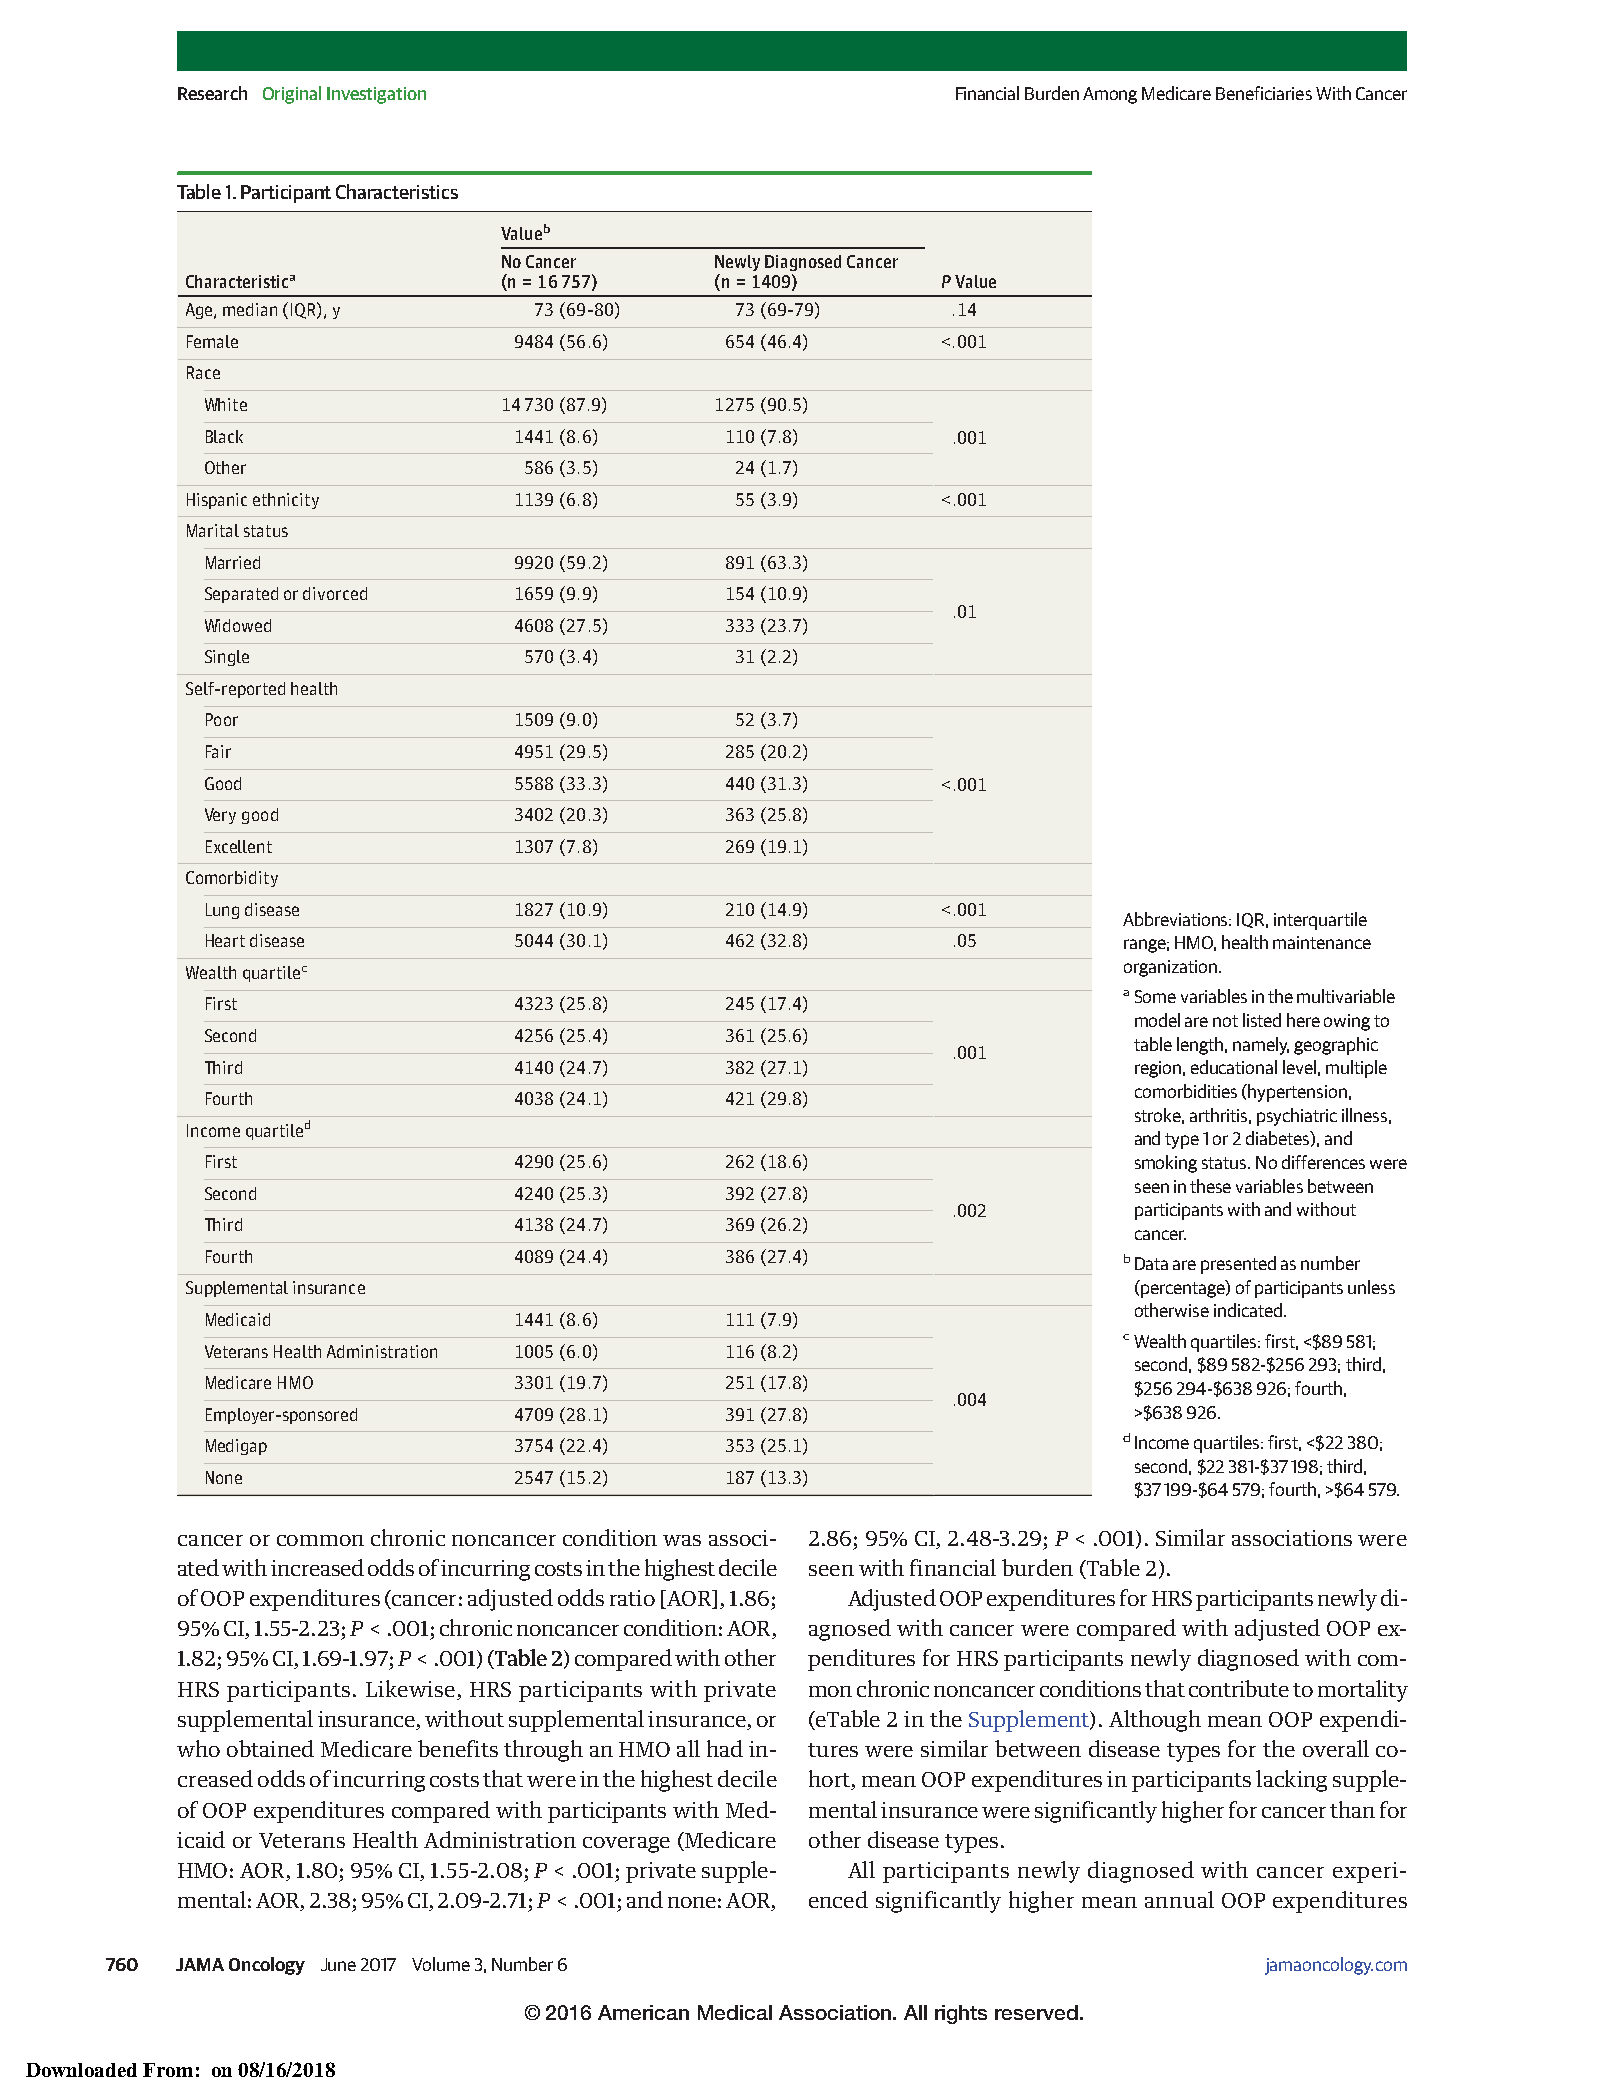 The width and height of the image is (1612, 2087). What do you see at coordinates (1320, 921) in the image?
I see `interquartile` at bounding box center [1320, 921].
